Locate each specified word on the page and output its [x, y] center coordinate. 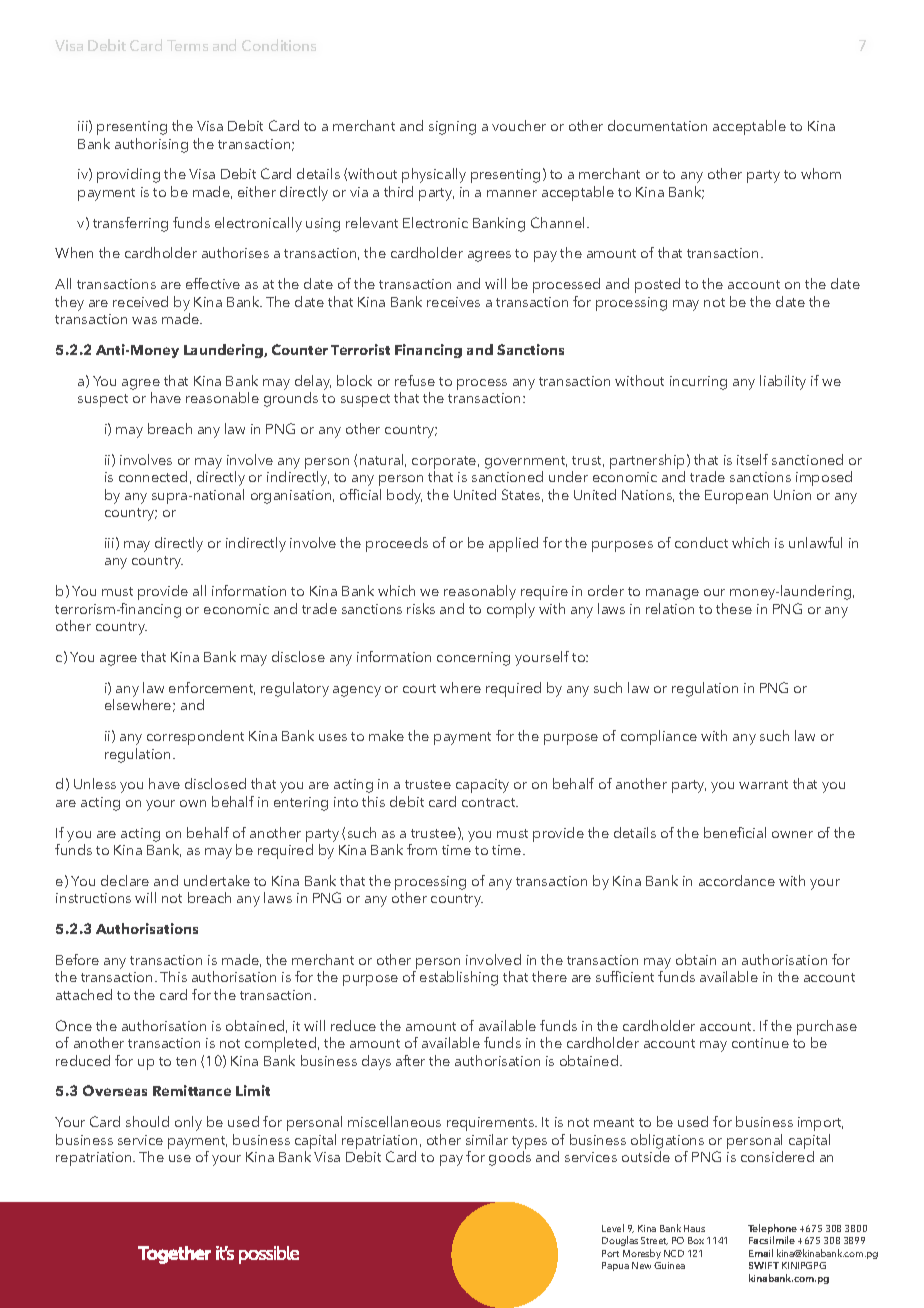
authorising [151, 145]
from [422, 849]
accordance [737, 880]
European [736, 497]
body [404, 496]
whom [821, 173]
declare [125, 880]
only [188, 1123]
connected [153, 476]
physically [434, 175]
